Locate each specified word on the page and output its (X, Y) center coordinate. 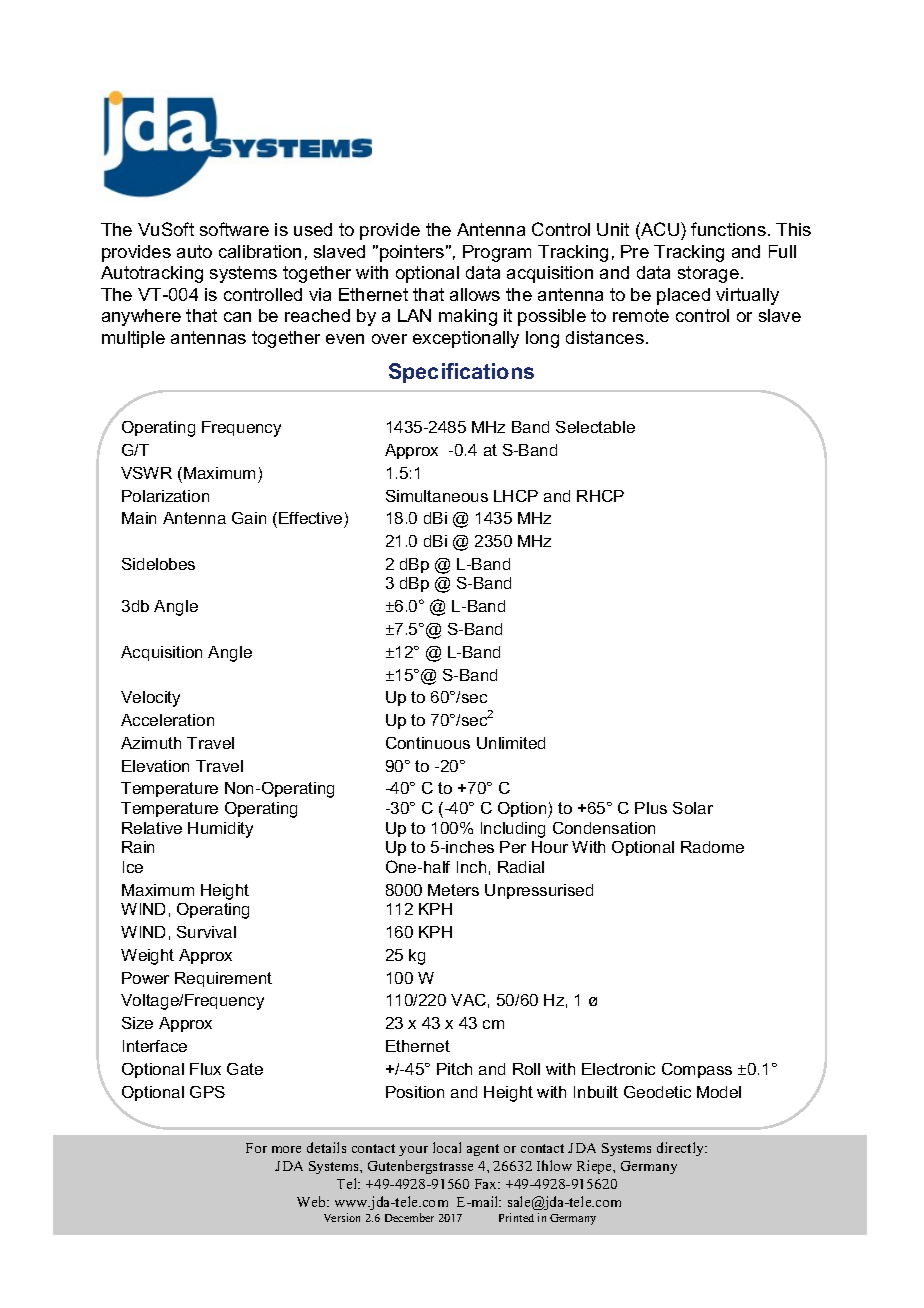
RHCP (600, 496)
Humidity (220, 830)
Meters (453, 890)
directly (682, 1149)
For (256, 1148)
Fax (487, 1184)
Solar (693, 808)
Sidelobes (158, 564)
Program (497, 253)
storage (708, 274)
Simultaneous (437, 496)
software (234, 229)
